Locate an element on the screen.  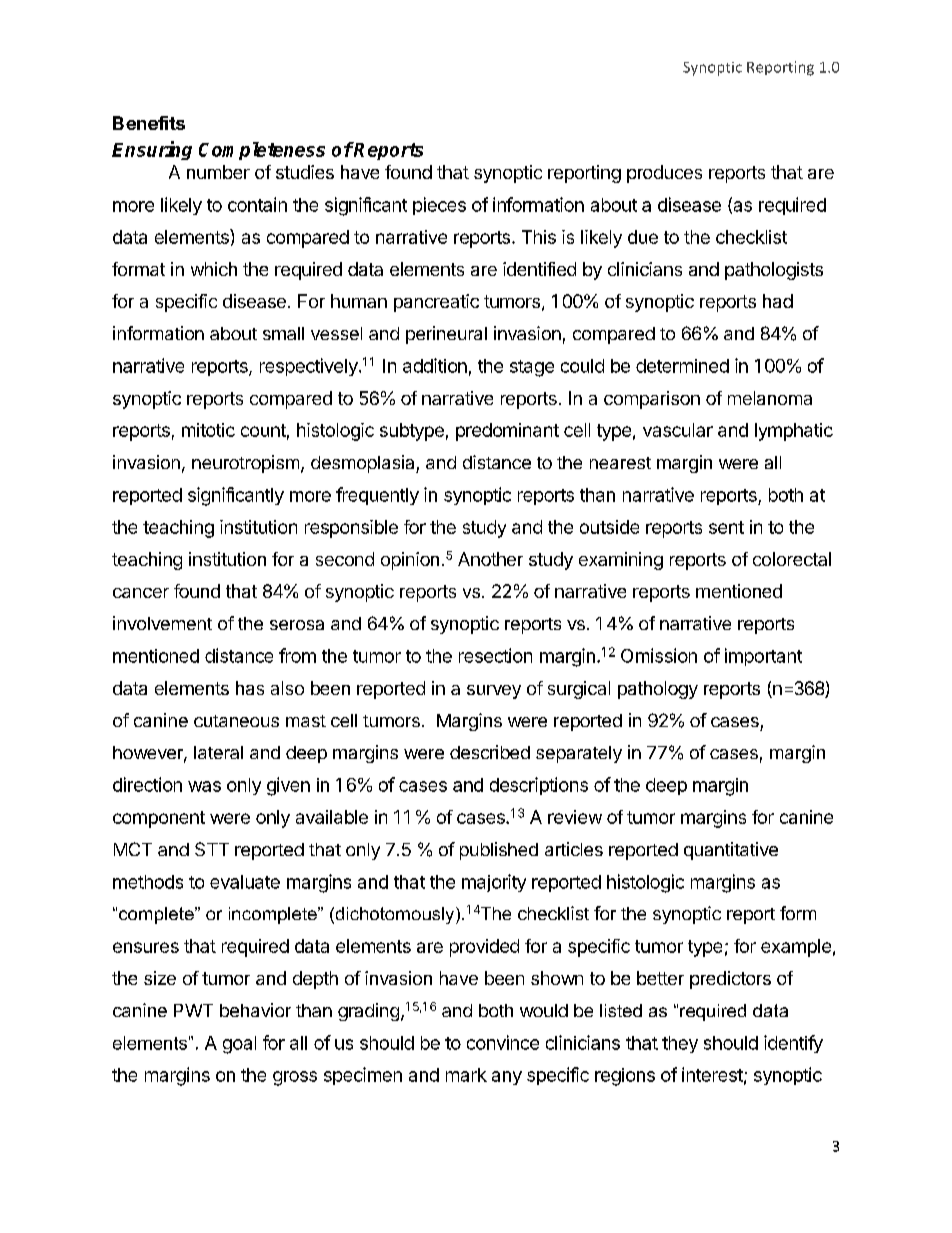
Another is located at coordinates (490, 559).
